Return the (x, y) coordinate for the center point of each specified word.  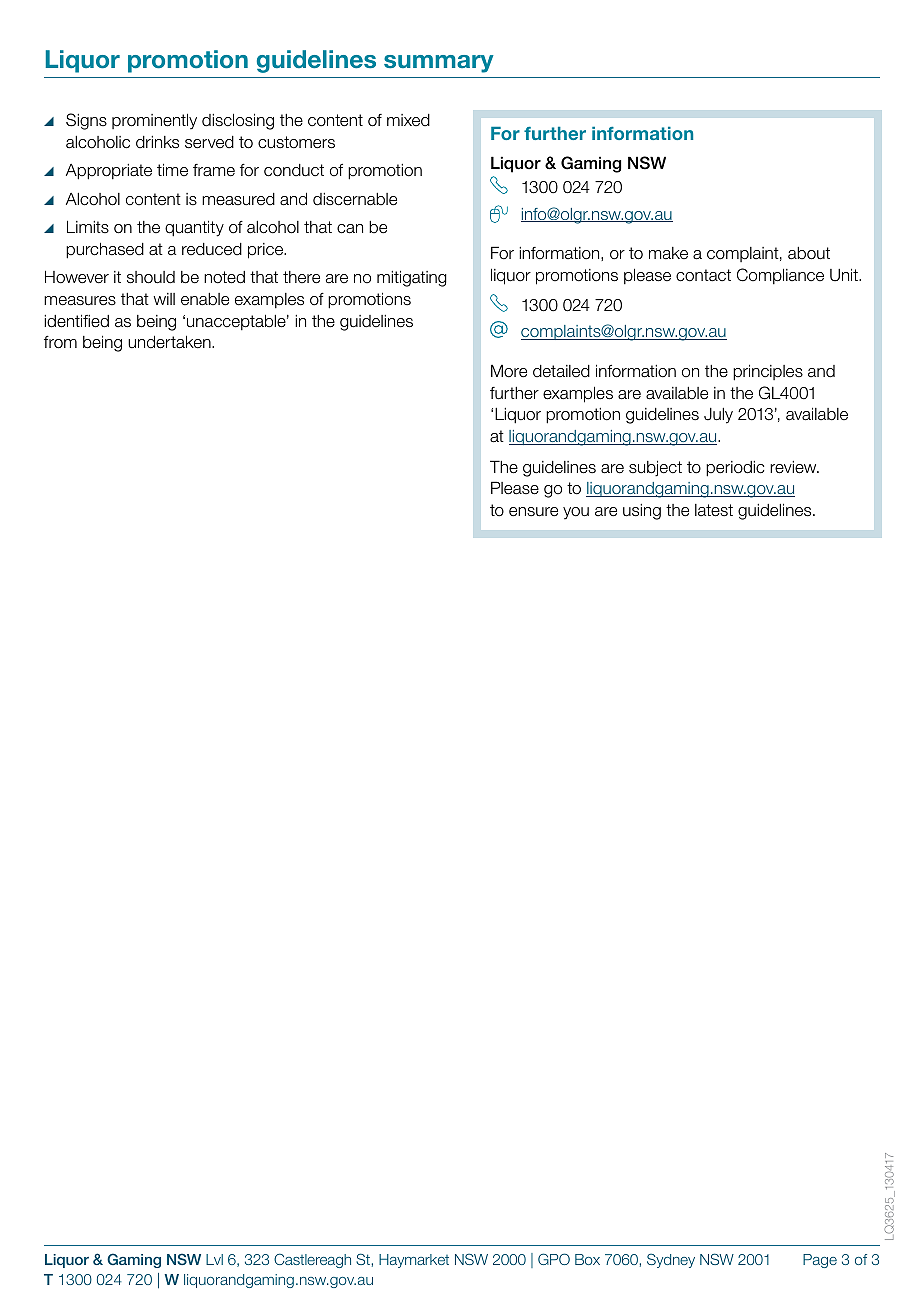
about (809, 253)
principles (768, 372)
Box (587, 1259)
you (576, 513)
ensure (533, 512)
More (509, 371)
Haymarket (414, 1261)
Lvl (214, 1259)
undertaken (170, 342)
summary (439, 64)
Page (820, 1261)
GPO (554, 1259)
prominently (154, 121)
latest (714, 510)
